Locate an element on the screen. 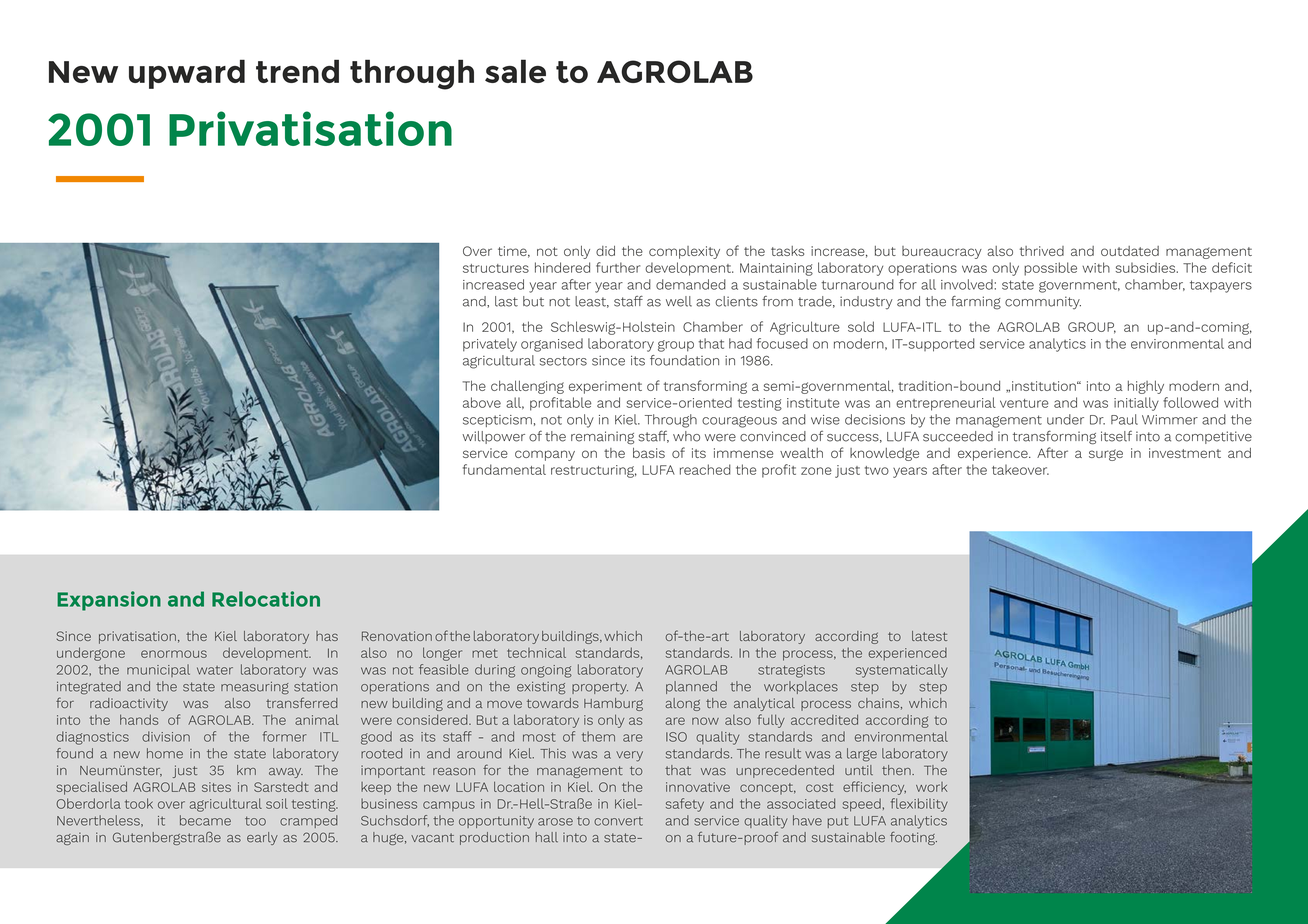 Image resolution: width=1308 pixels, height=924 pixels. outdated is located at coordinates (1130, 251).
